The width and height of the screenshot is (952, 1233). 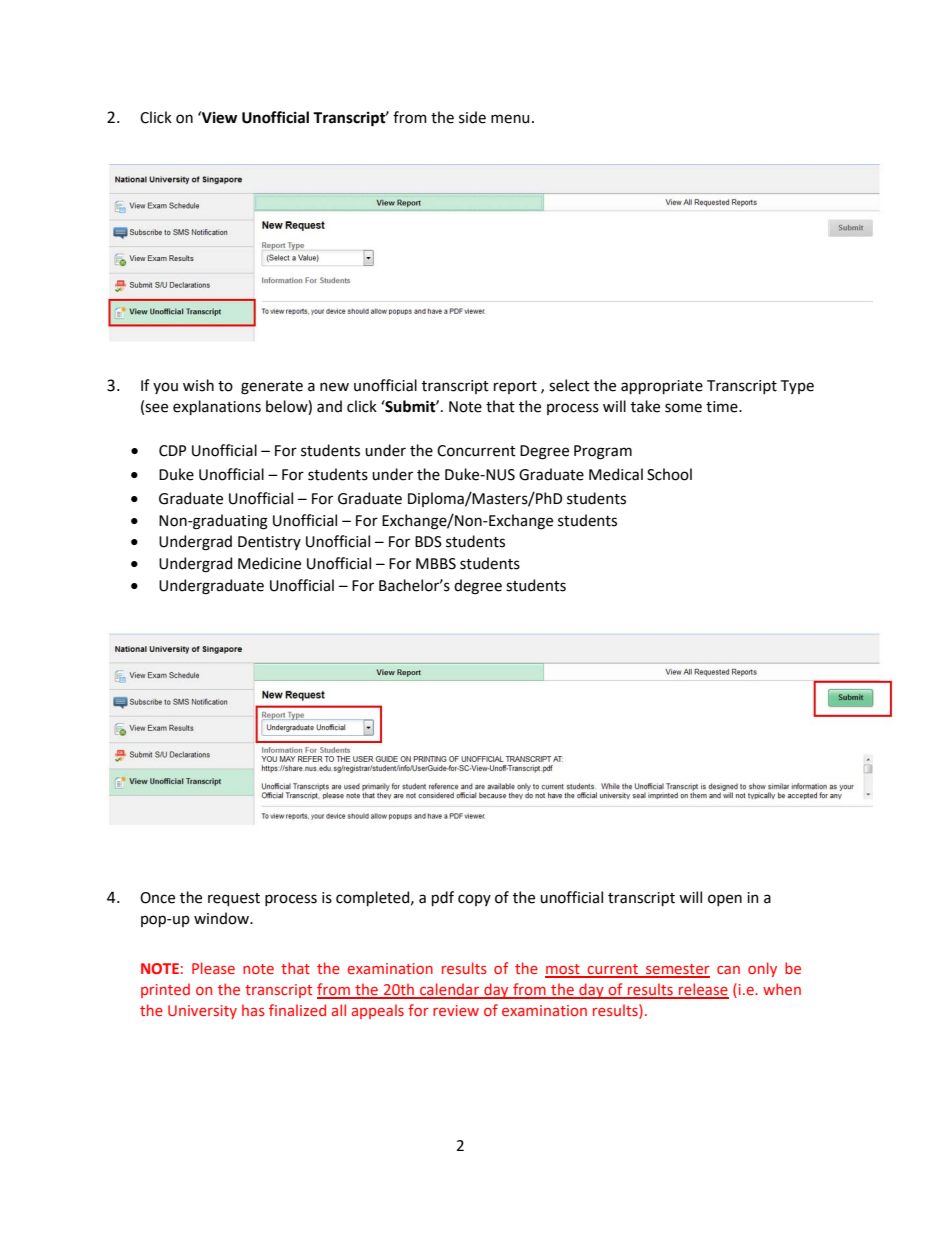 I want to click on MBBS, so click(x=436, y=564).
